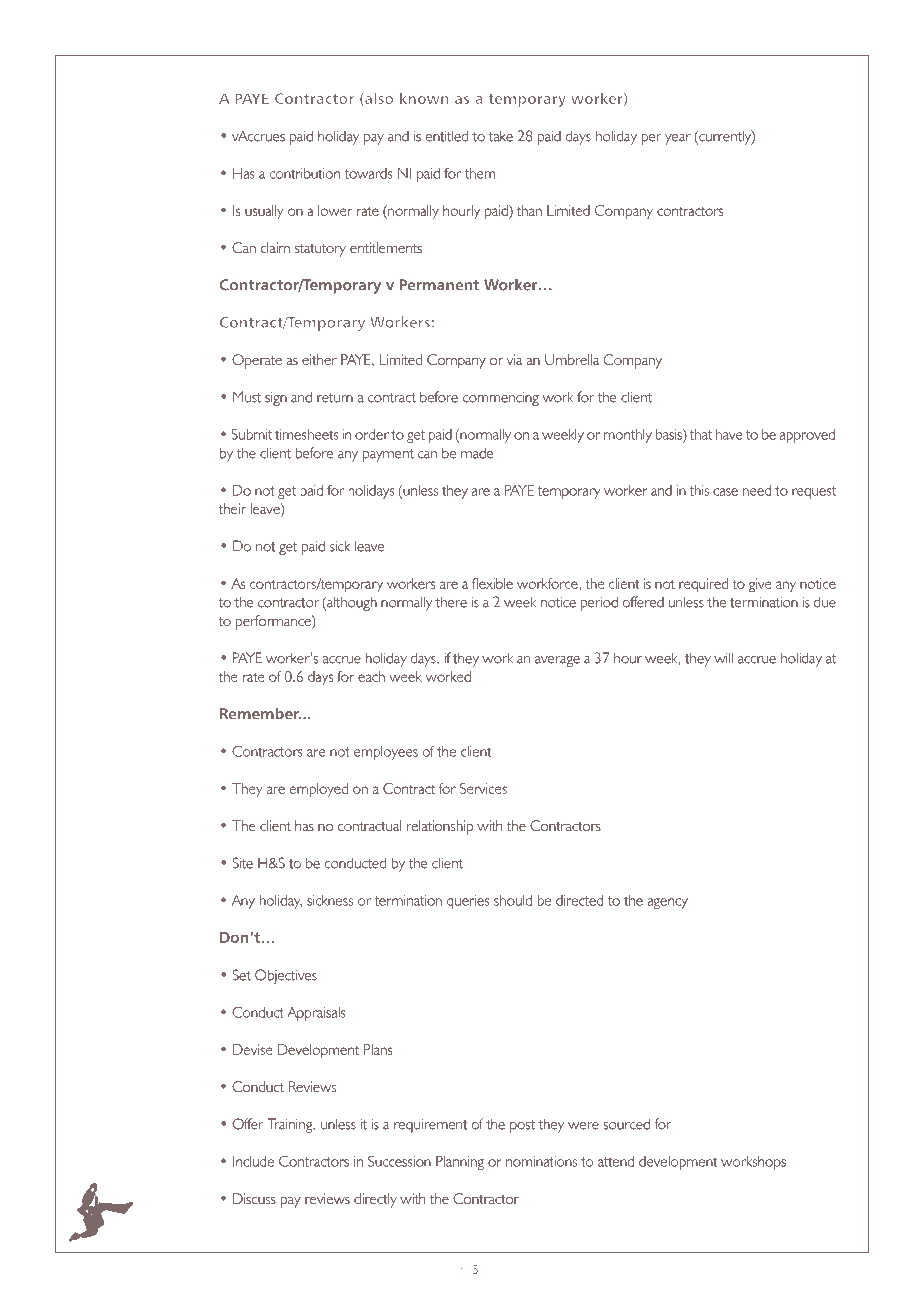 Image resolution: width=924 pixels, height=1308 pixels. I want to click on take, so click(501, 136).
